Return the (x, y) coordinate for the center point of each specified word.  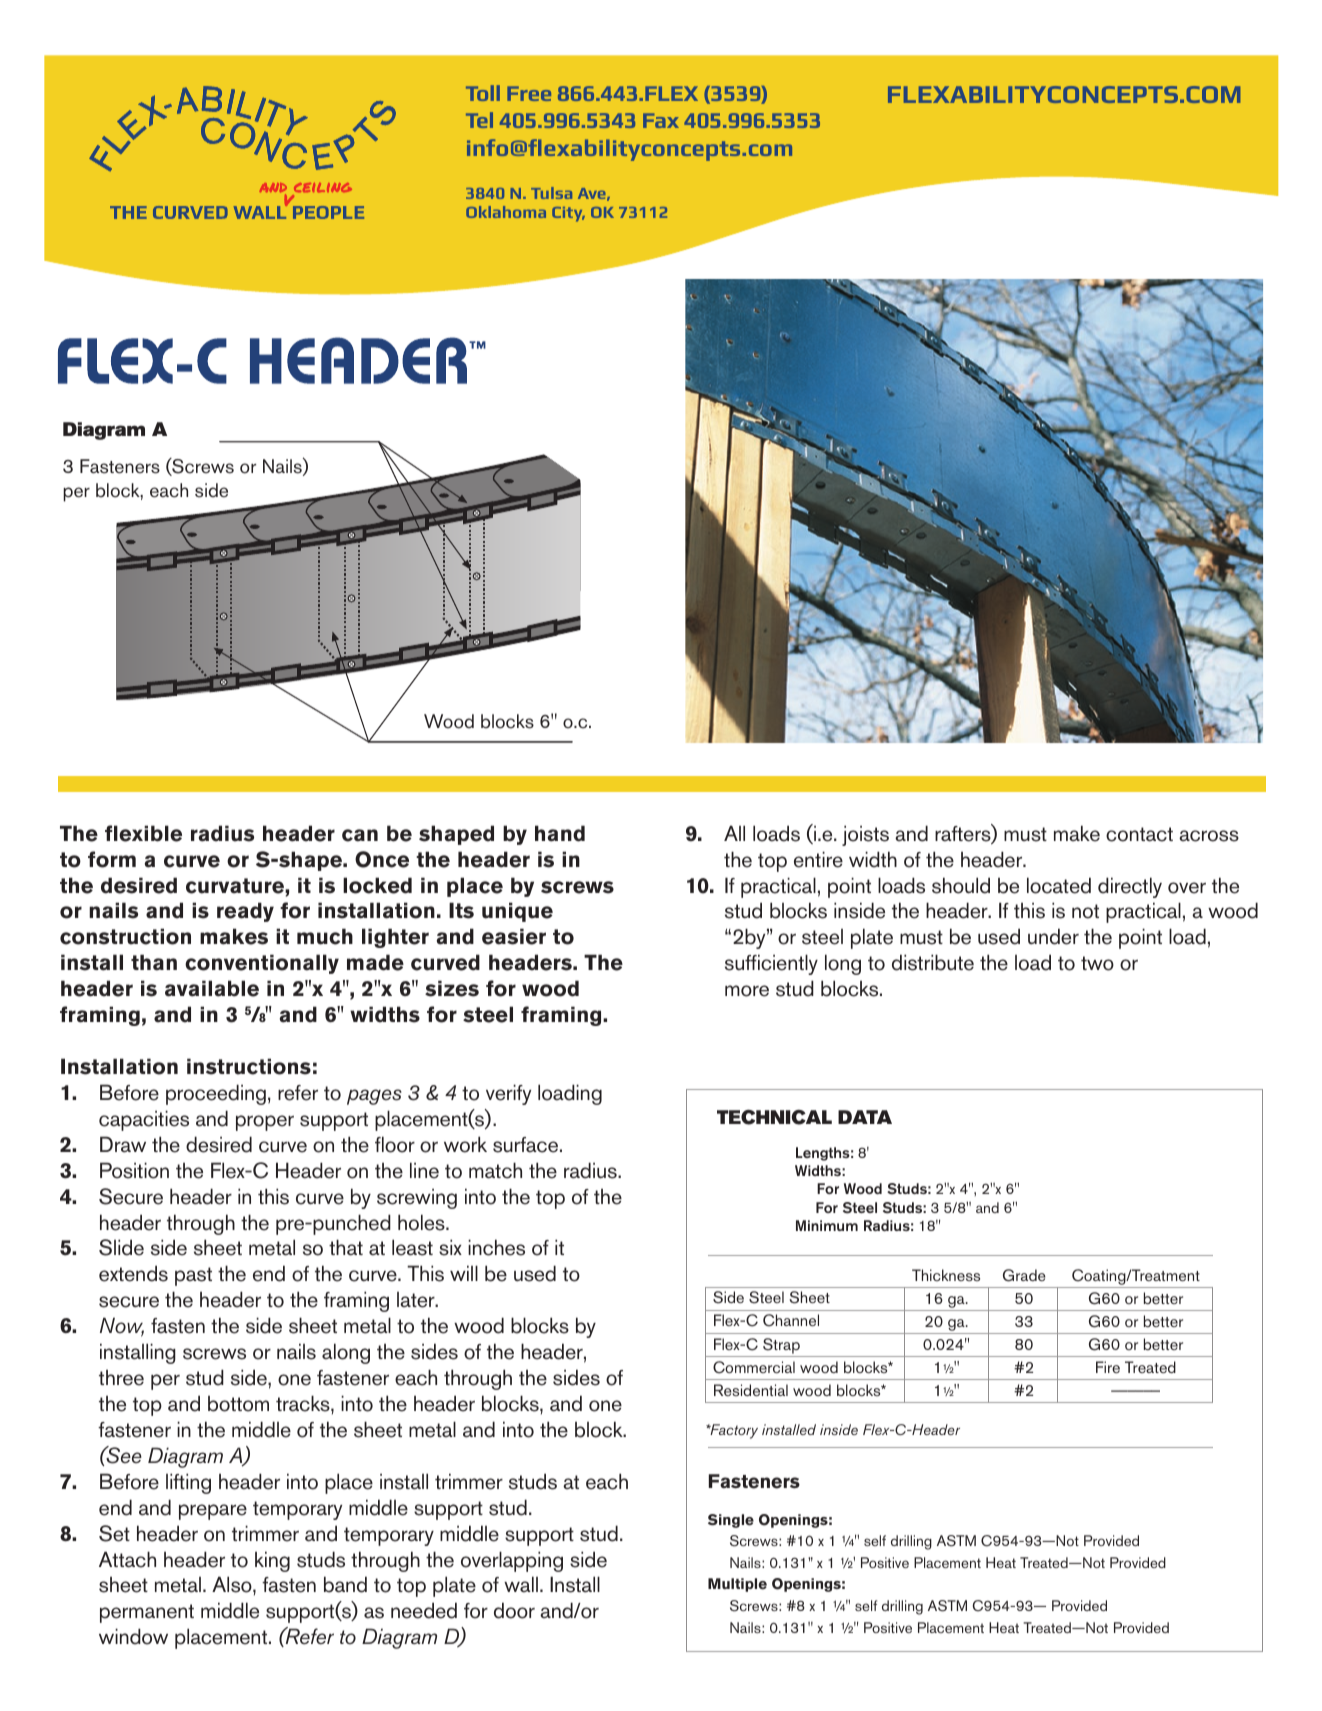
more (747, 991)
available (212, 988)
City (568, 214)
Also (233, 1584)
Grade (1024, 1275)
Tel (479, 120)
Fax (661, 120)
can (360, 835)
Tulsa (551, 193)
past (193, 1276)
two (1097, 963)
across (1209, 836)
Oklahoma (506, 212)
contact (1139, 834)
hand (560, 833)
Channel (791, 1320)
